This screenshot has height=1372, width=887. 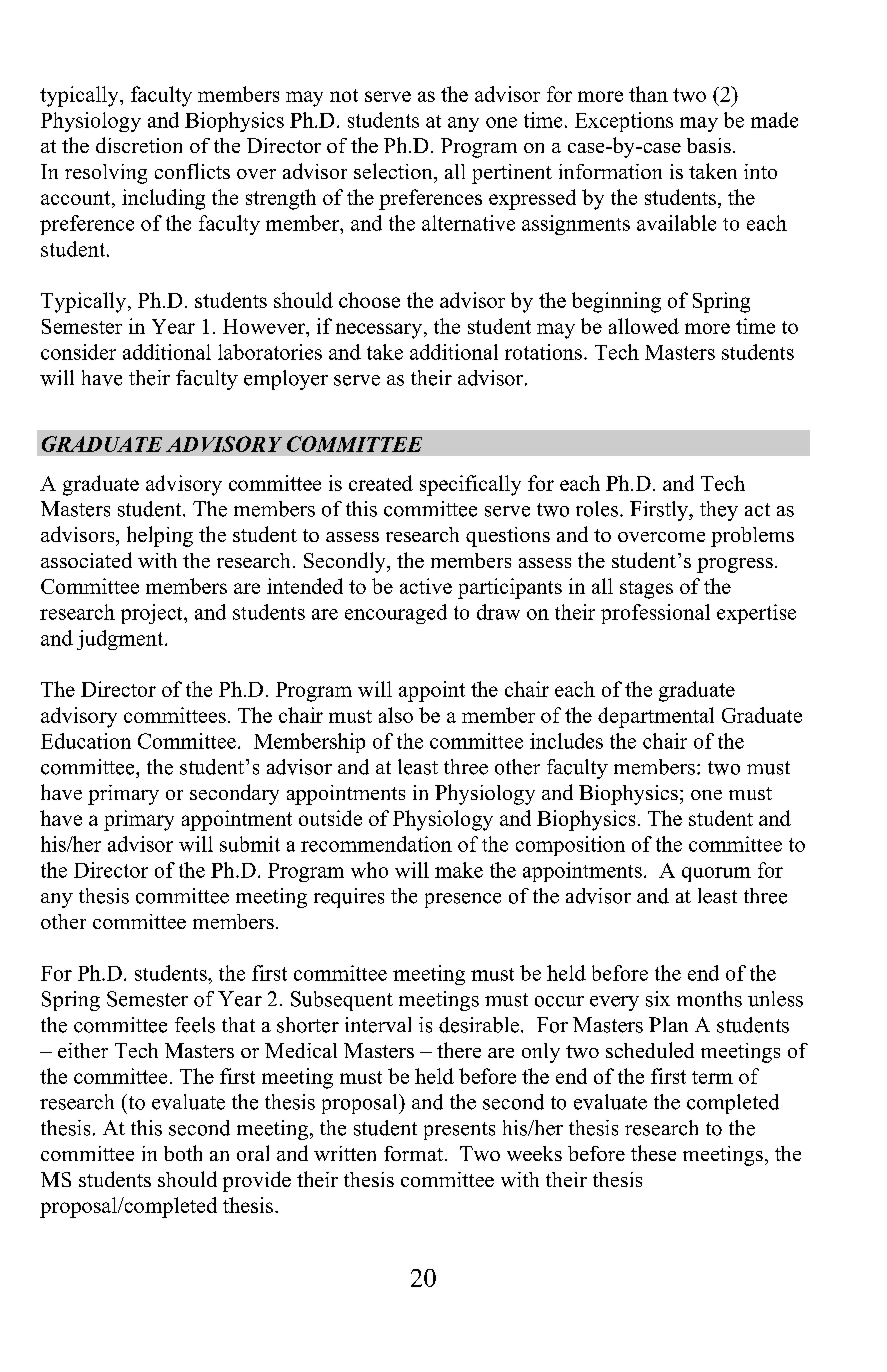 What do you see at coordinates (644, 326) in the screenshot?
I see `allowed` at bounding box center [644, 326].
